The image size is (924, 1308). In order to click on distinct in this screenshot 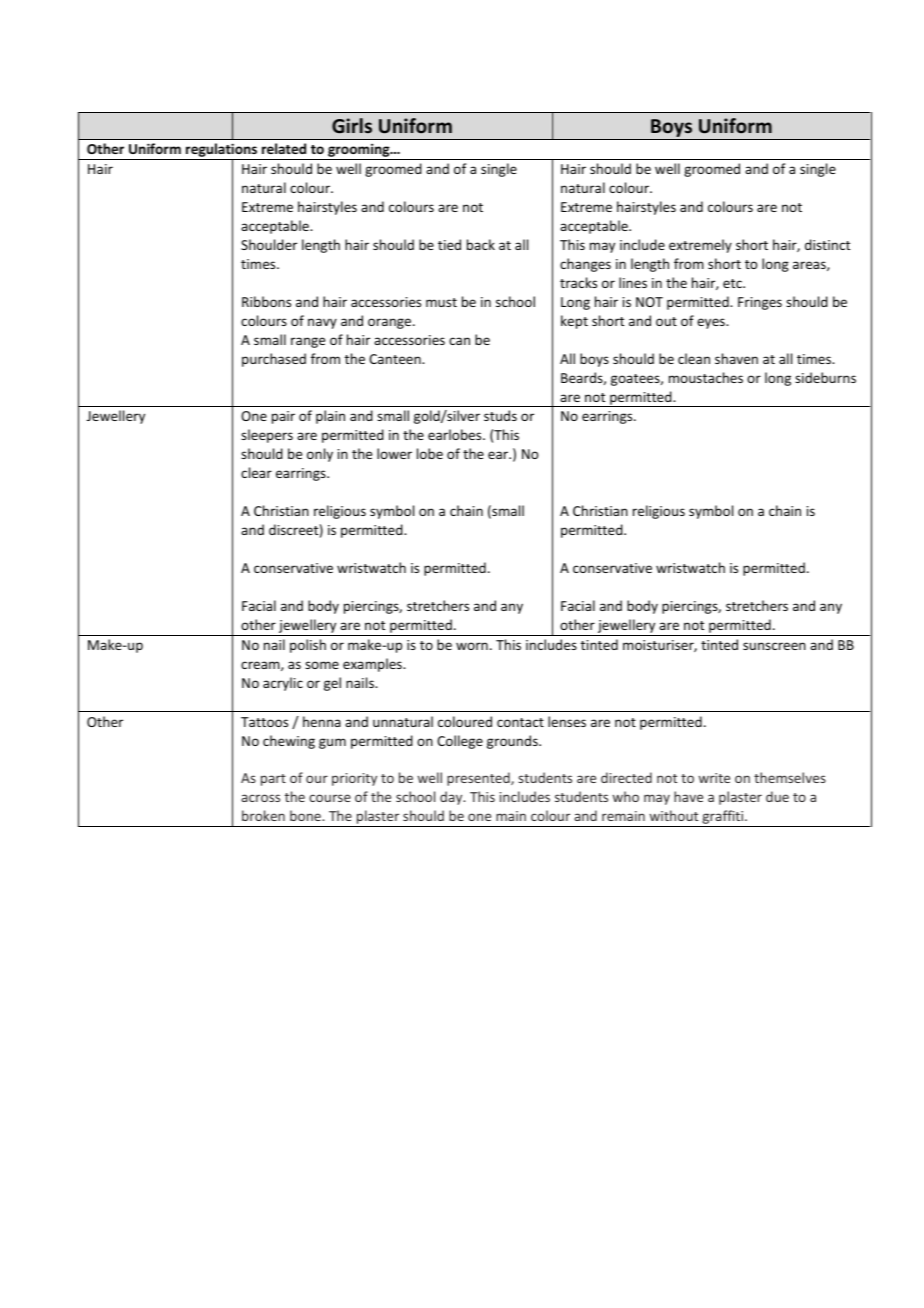, I will do `click(827, 244)`.
